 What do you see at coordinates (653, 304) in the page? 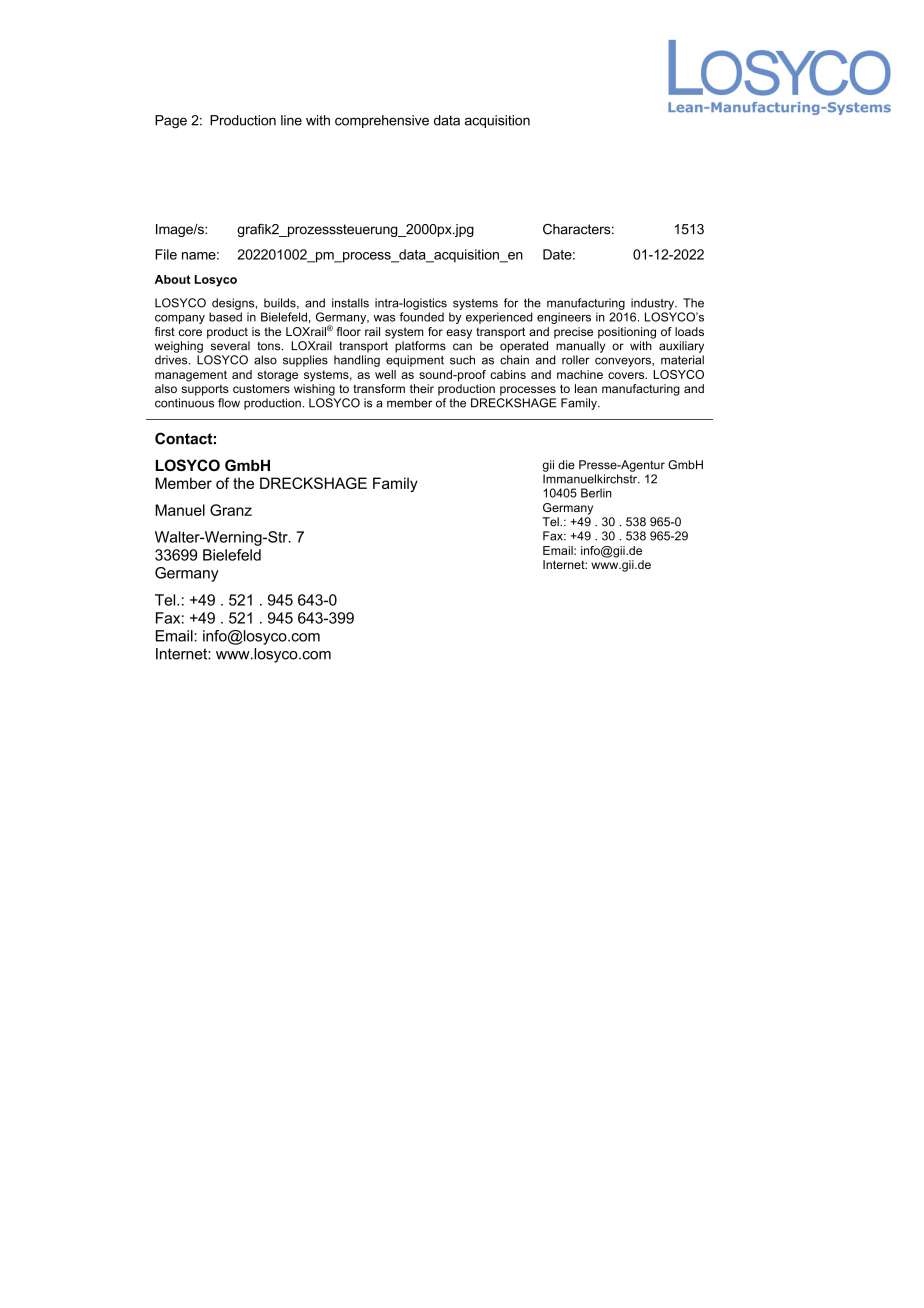
I see `industry` at bounding box center [653, 304].
